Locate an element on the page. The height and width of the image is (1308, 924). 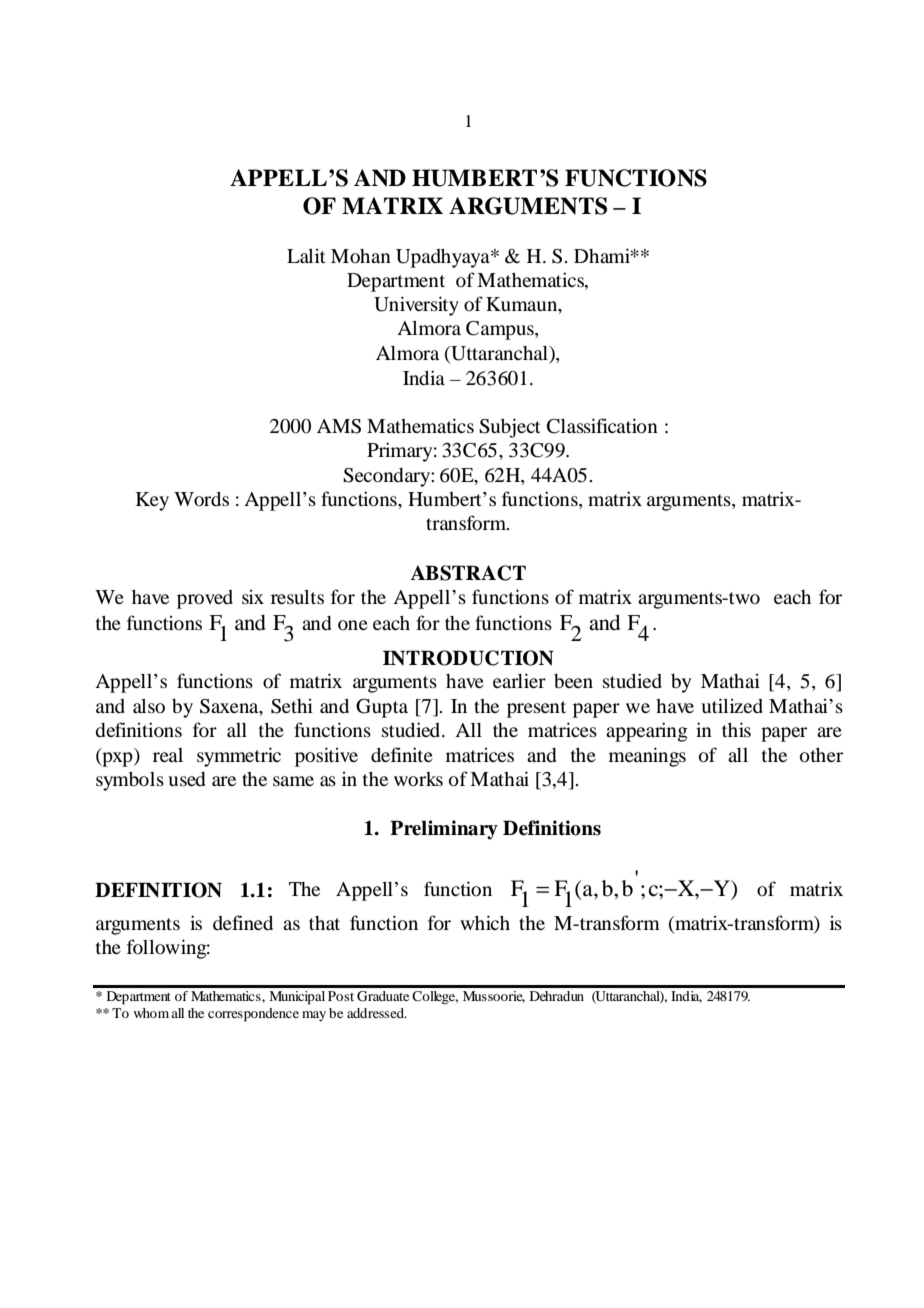
correspondence is located at coordinates (253, 1015).
